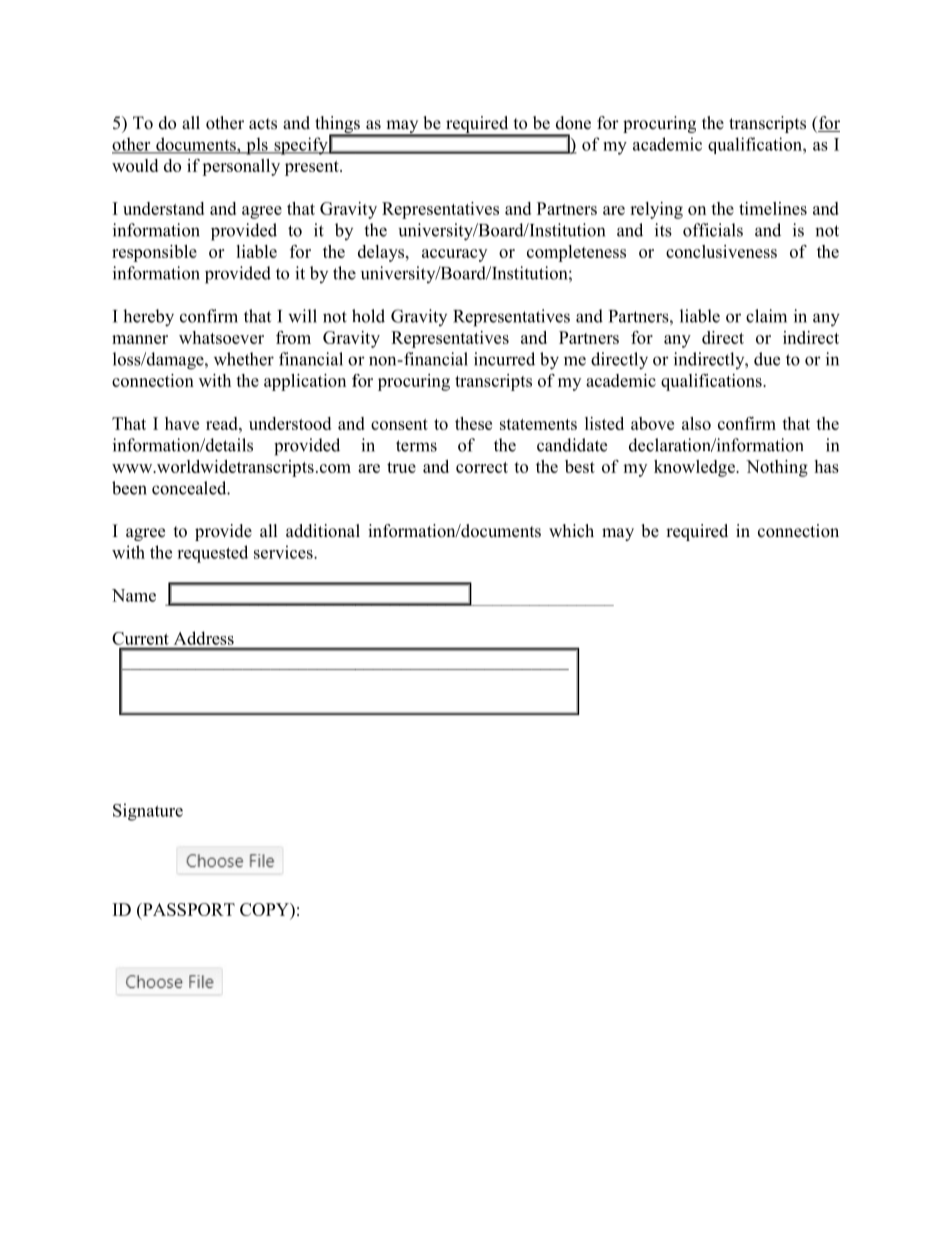 Image resolution: width=952 pixels, height=1233 pixels. Describe the element at coordinates (284, 552) in the screenshot. I see `services` at that location.
